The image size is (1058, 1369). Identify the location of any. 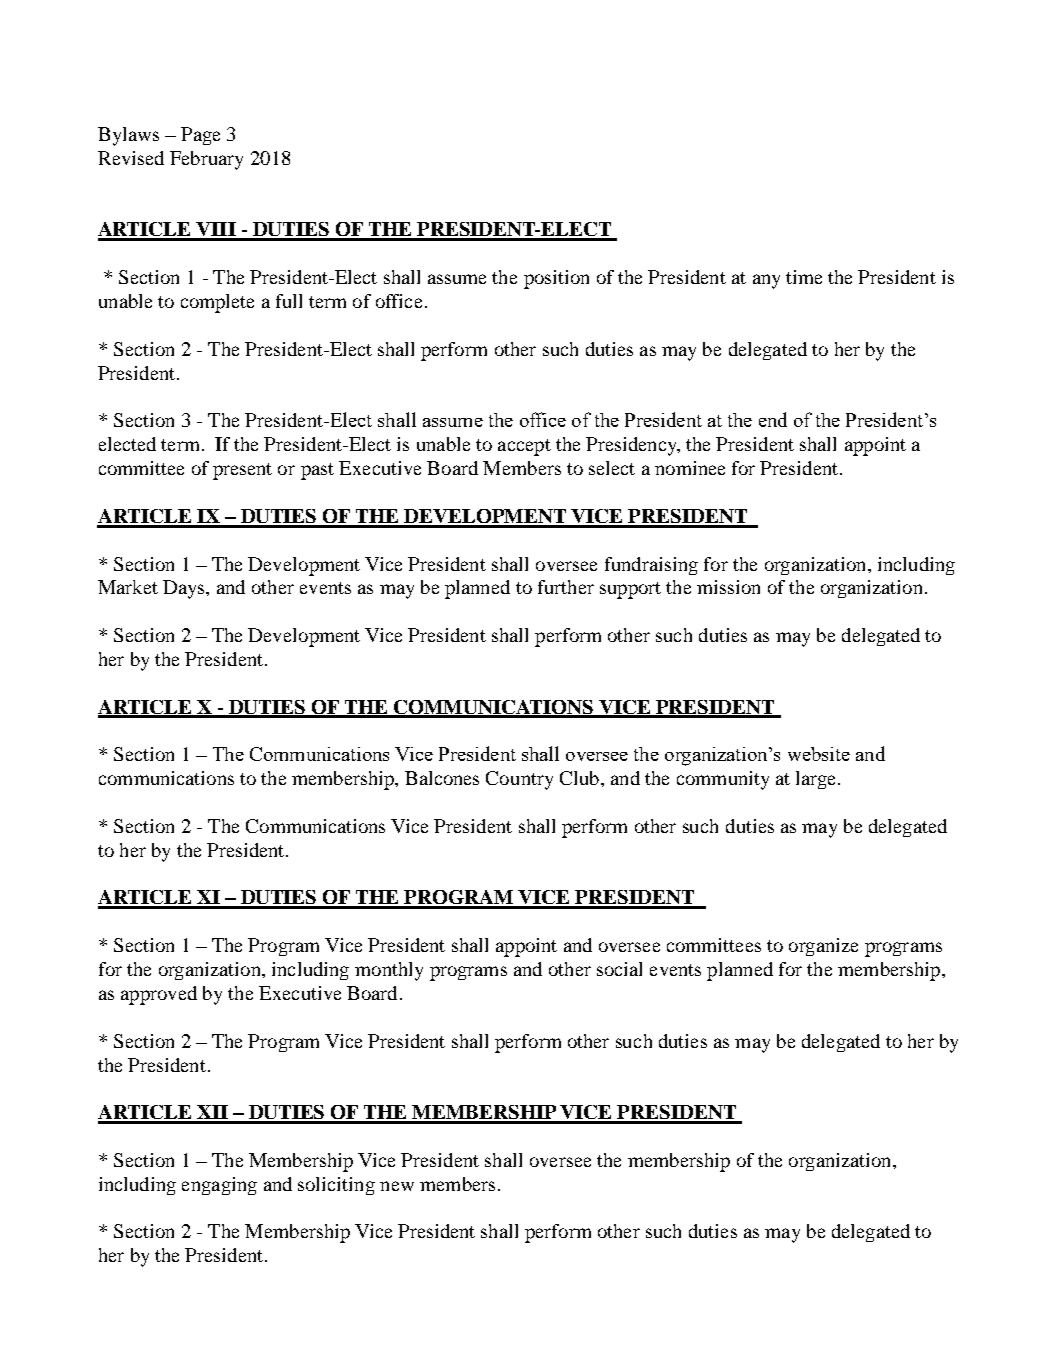
(766, 281).
